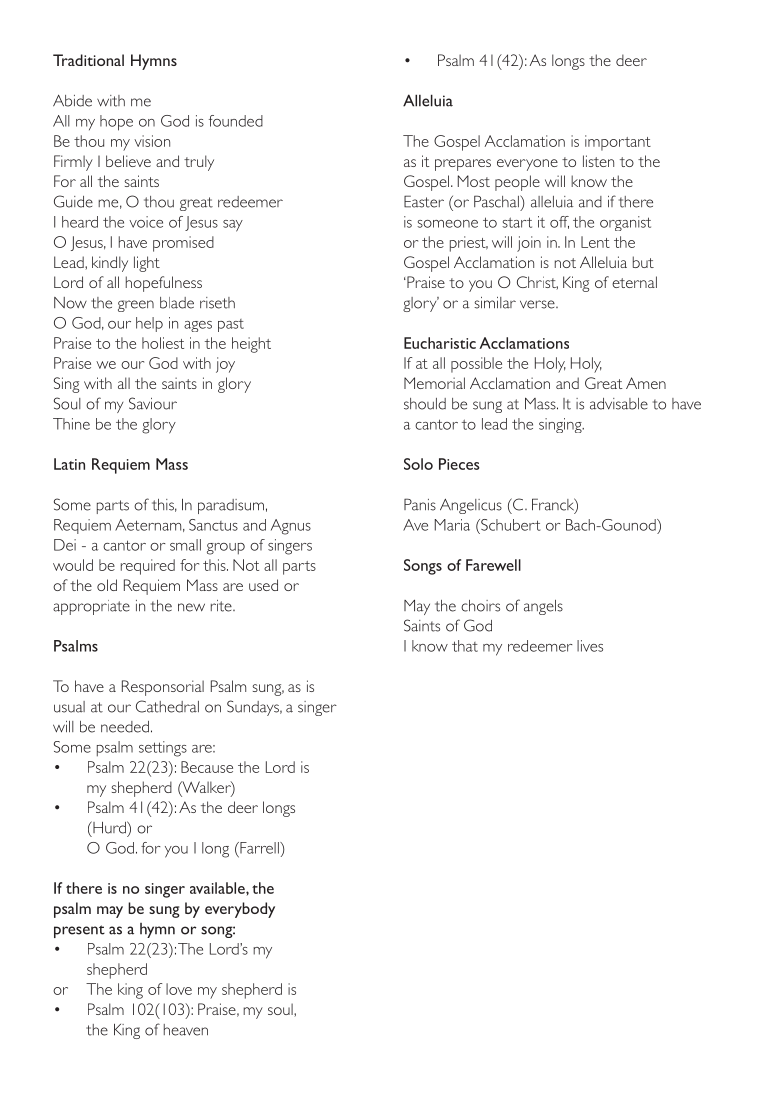 The height and width of the image is (1113, 784). What do you see at coordinates (240, 910) in the image?
I see `everybody` at bounding box center [240, 910].
